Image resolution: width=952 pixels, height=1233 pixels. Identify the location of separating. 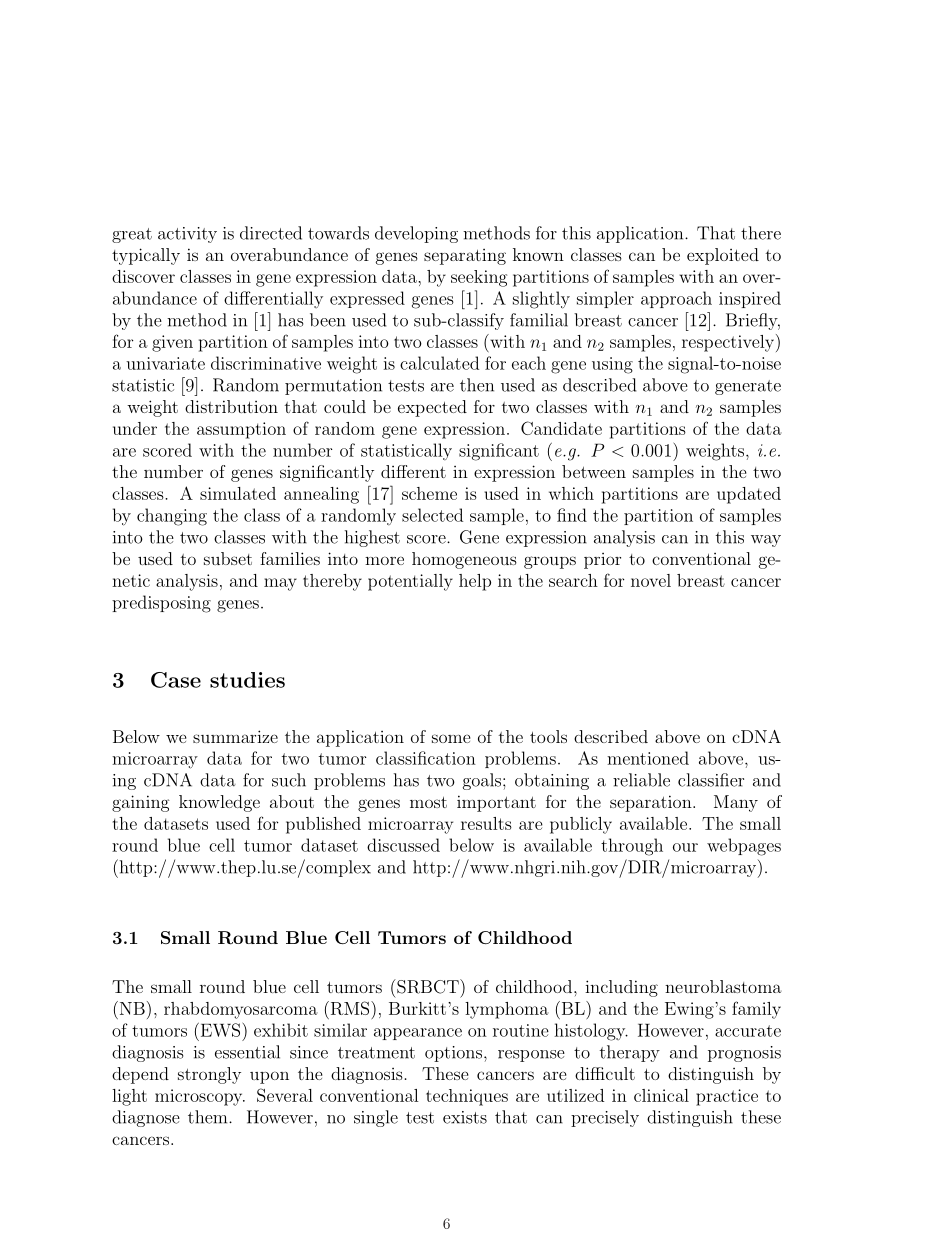
(465, 257).
